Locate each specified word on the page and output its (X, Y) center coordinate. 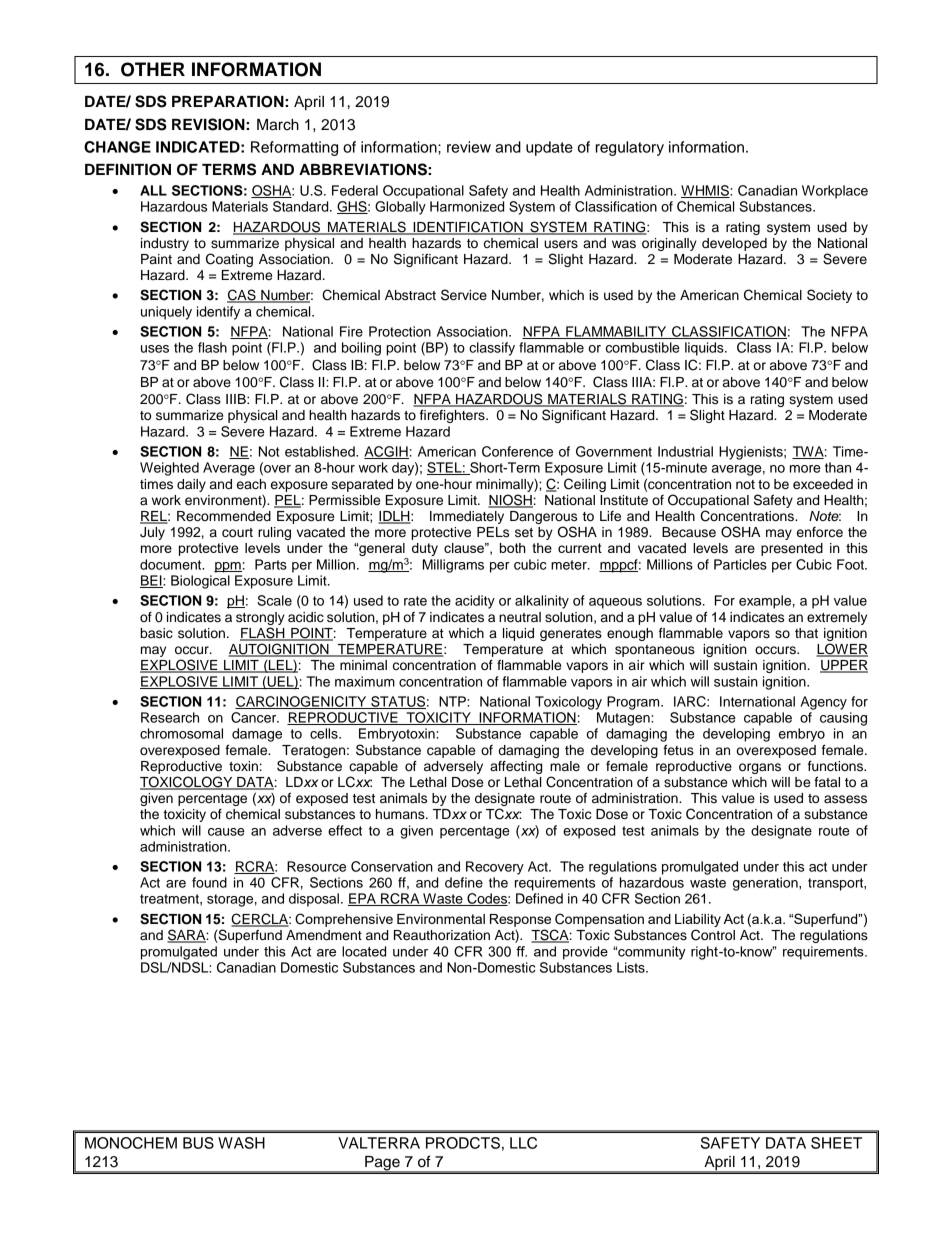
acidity (475, 602)
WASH (241, 1143)
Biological (200, 582)
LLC (523, 1143)
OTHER (153, 69)
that (806, 633)
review (469, 147)
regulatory (630, 148)
